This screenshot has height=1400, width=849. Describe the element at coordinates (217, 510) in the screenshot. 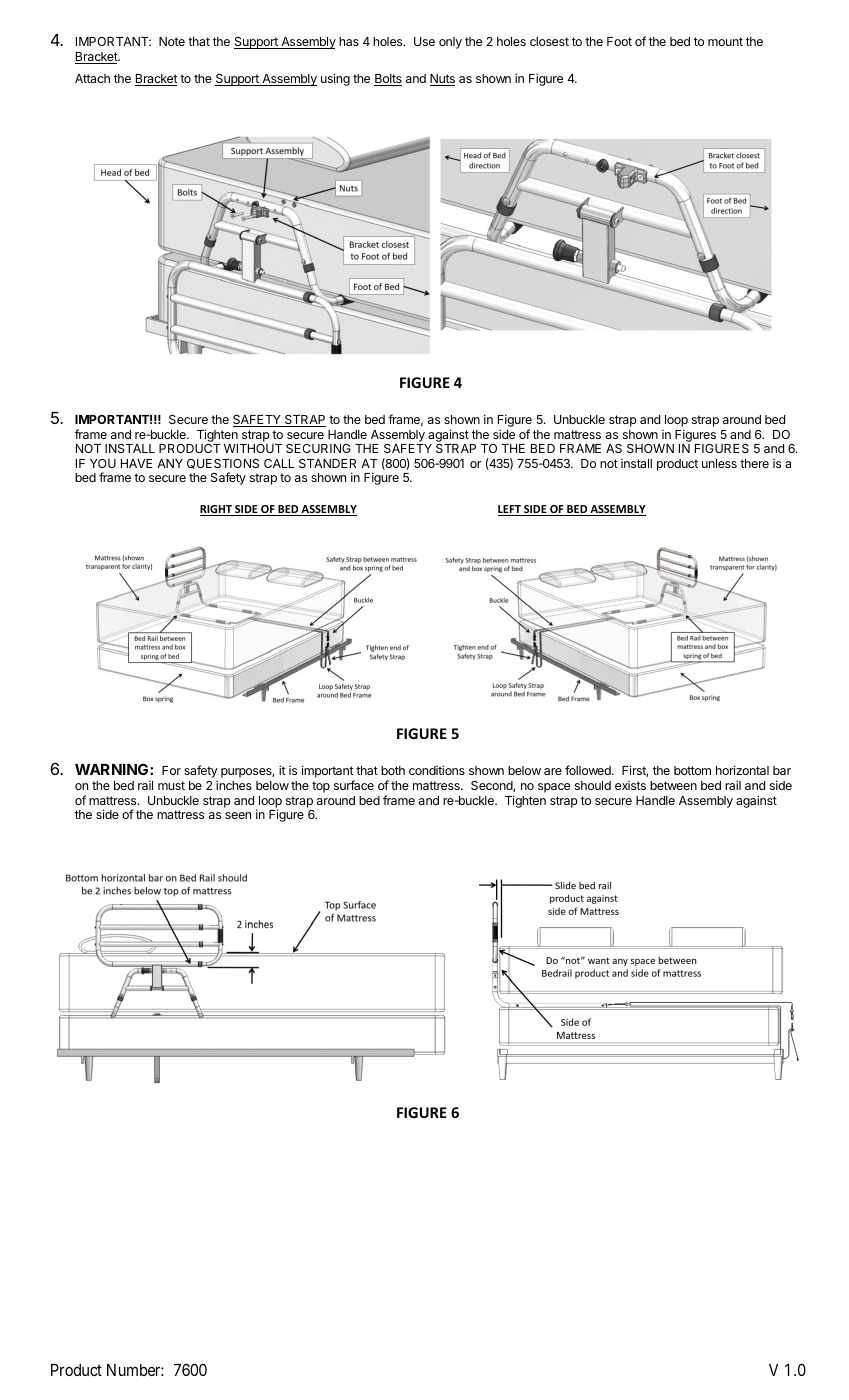

I see `RIGHT` at that location.
